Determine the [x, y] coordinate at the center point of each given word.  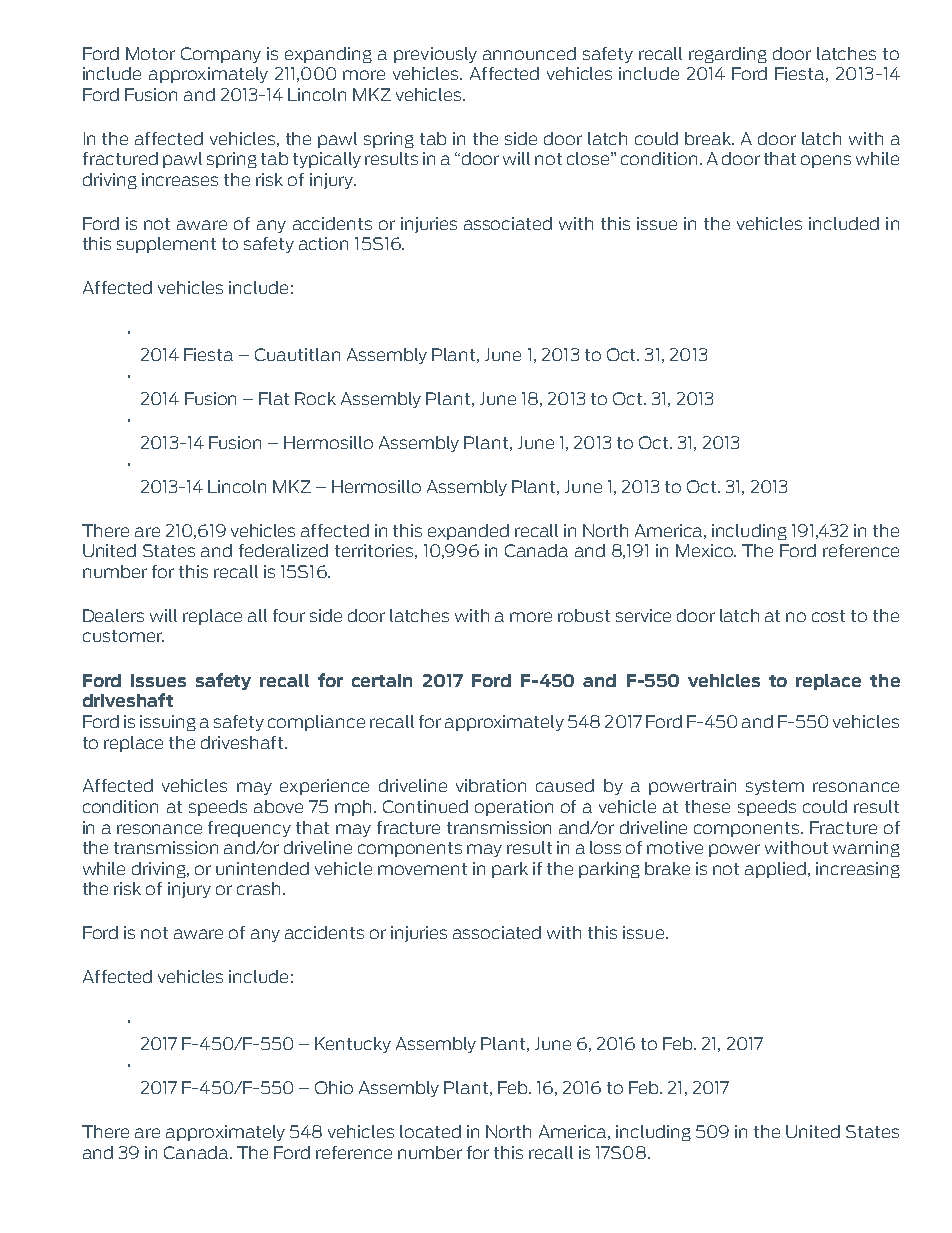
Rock [315, 398]
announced [529, 53]
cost [828, 616]
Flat [274, 398]
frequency [249, 829]
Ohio [334, 1087]
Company [221, 55]
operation [514, 808]
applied [777, 870]
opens [826, 161]
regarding [728, 55]
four [289, 615]
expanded [468, 532]
